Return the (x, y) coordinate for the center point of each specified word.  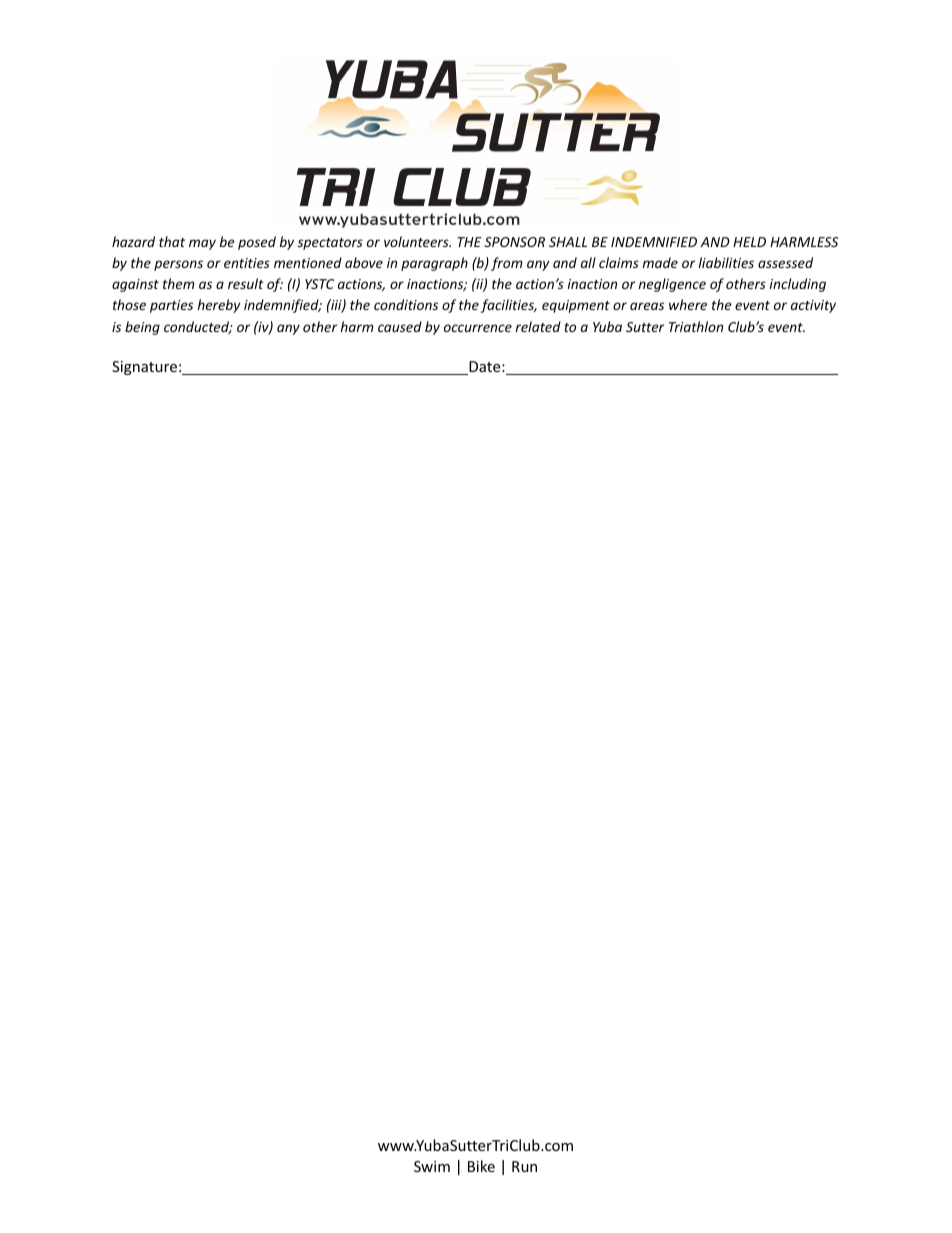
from (507, 264)
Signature (144, 368)
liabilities (726, 262)
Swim (432, 1166)
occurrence (478, 328)
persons (178, 265)
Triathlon (696, 326)
